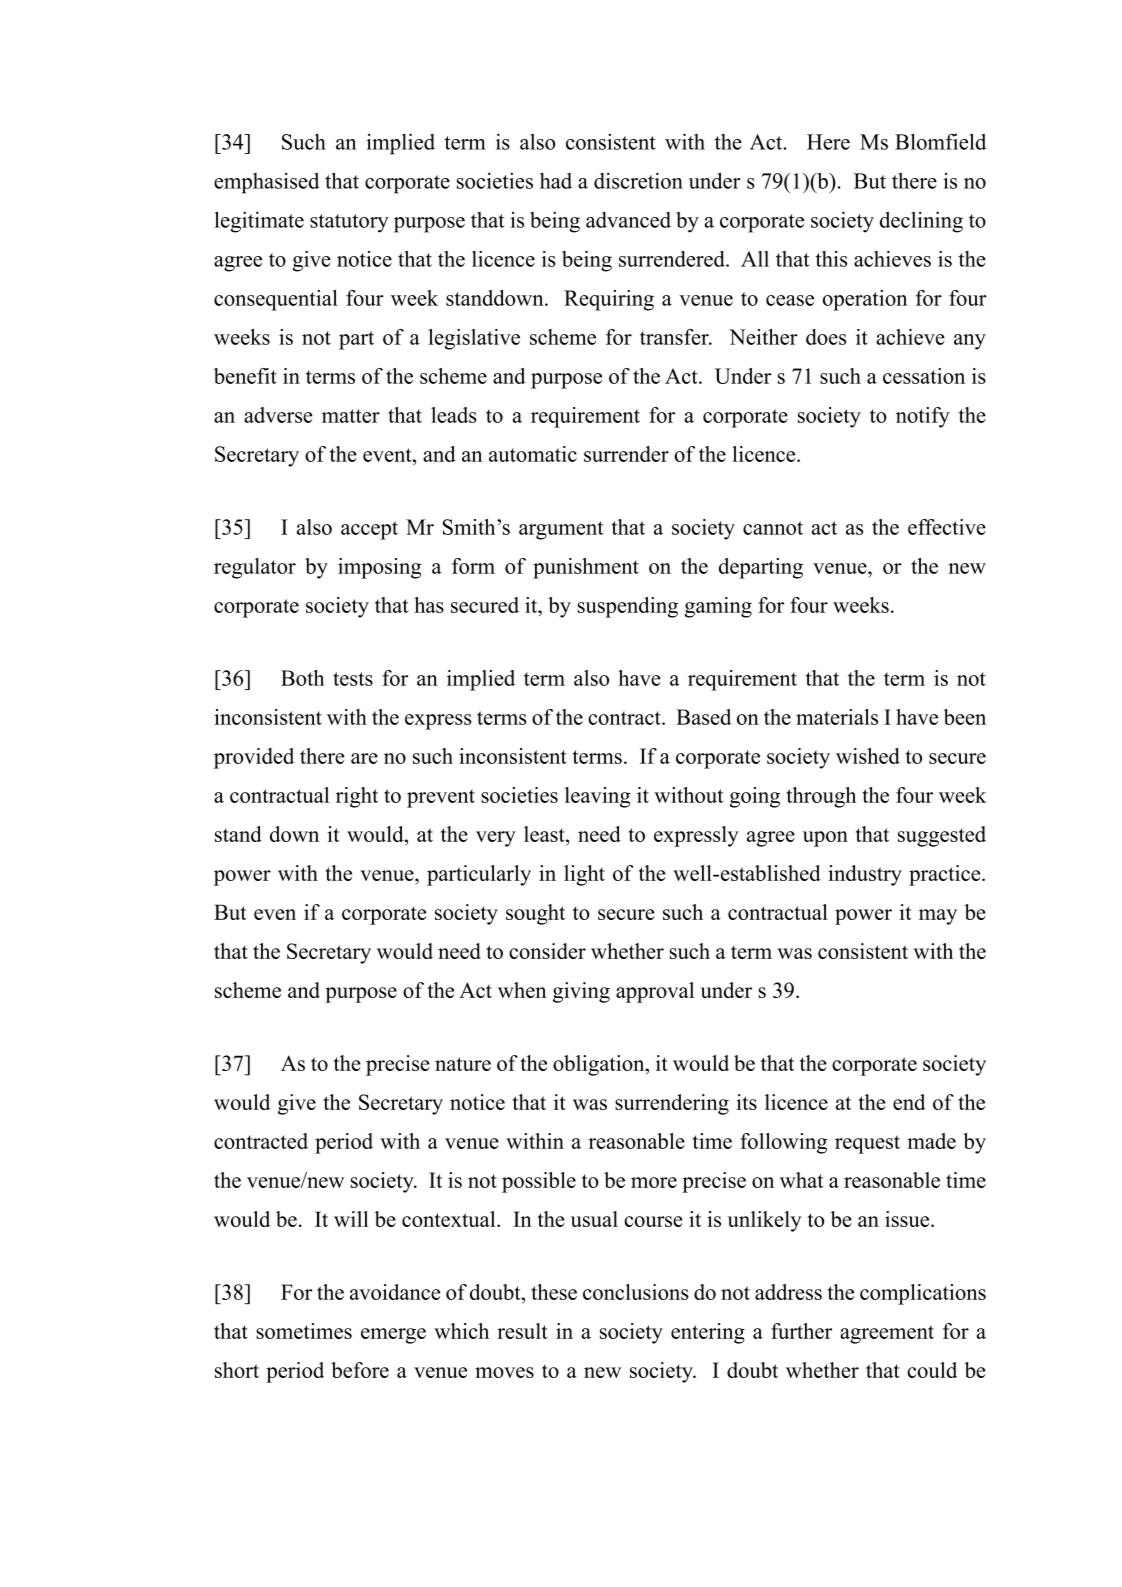 The width and height of the screenshot is (1122, 1587). I want to click on conclusions, so click(636, 1292).
